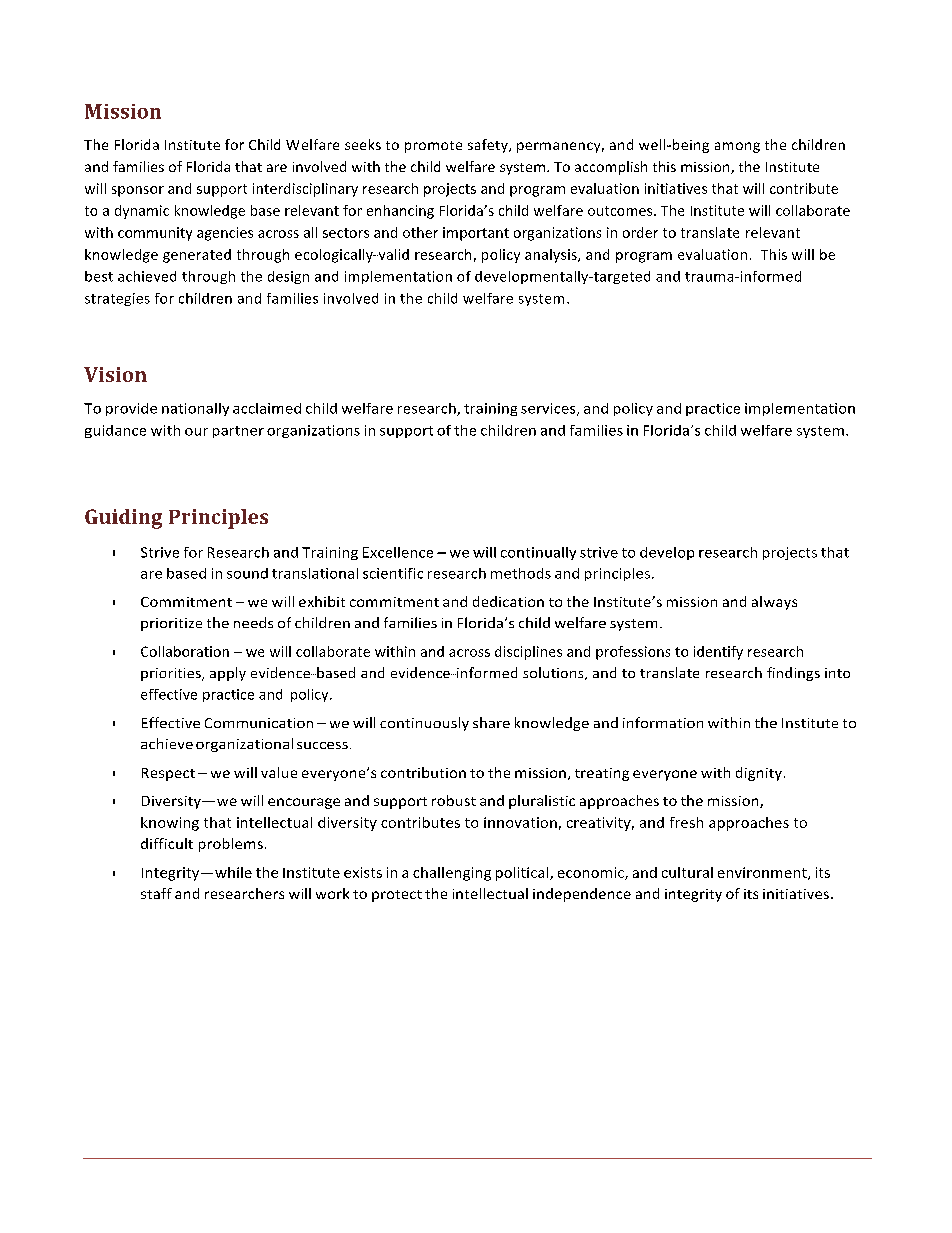  What do you see at coordinates (737, 147) in the document?
I see `among` at bounding box center [737, 147].
